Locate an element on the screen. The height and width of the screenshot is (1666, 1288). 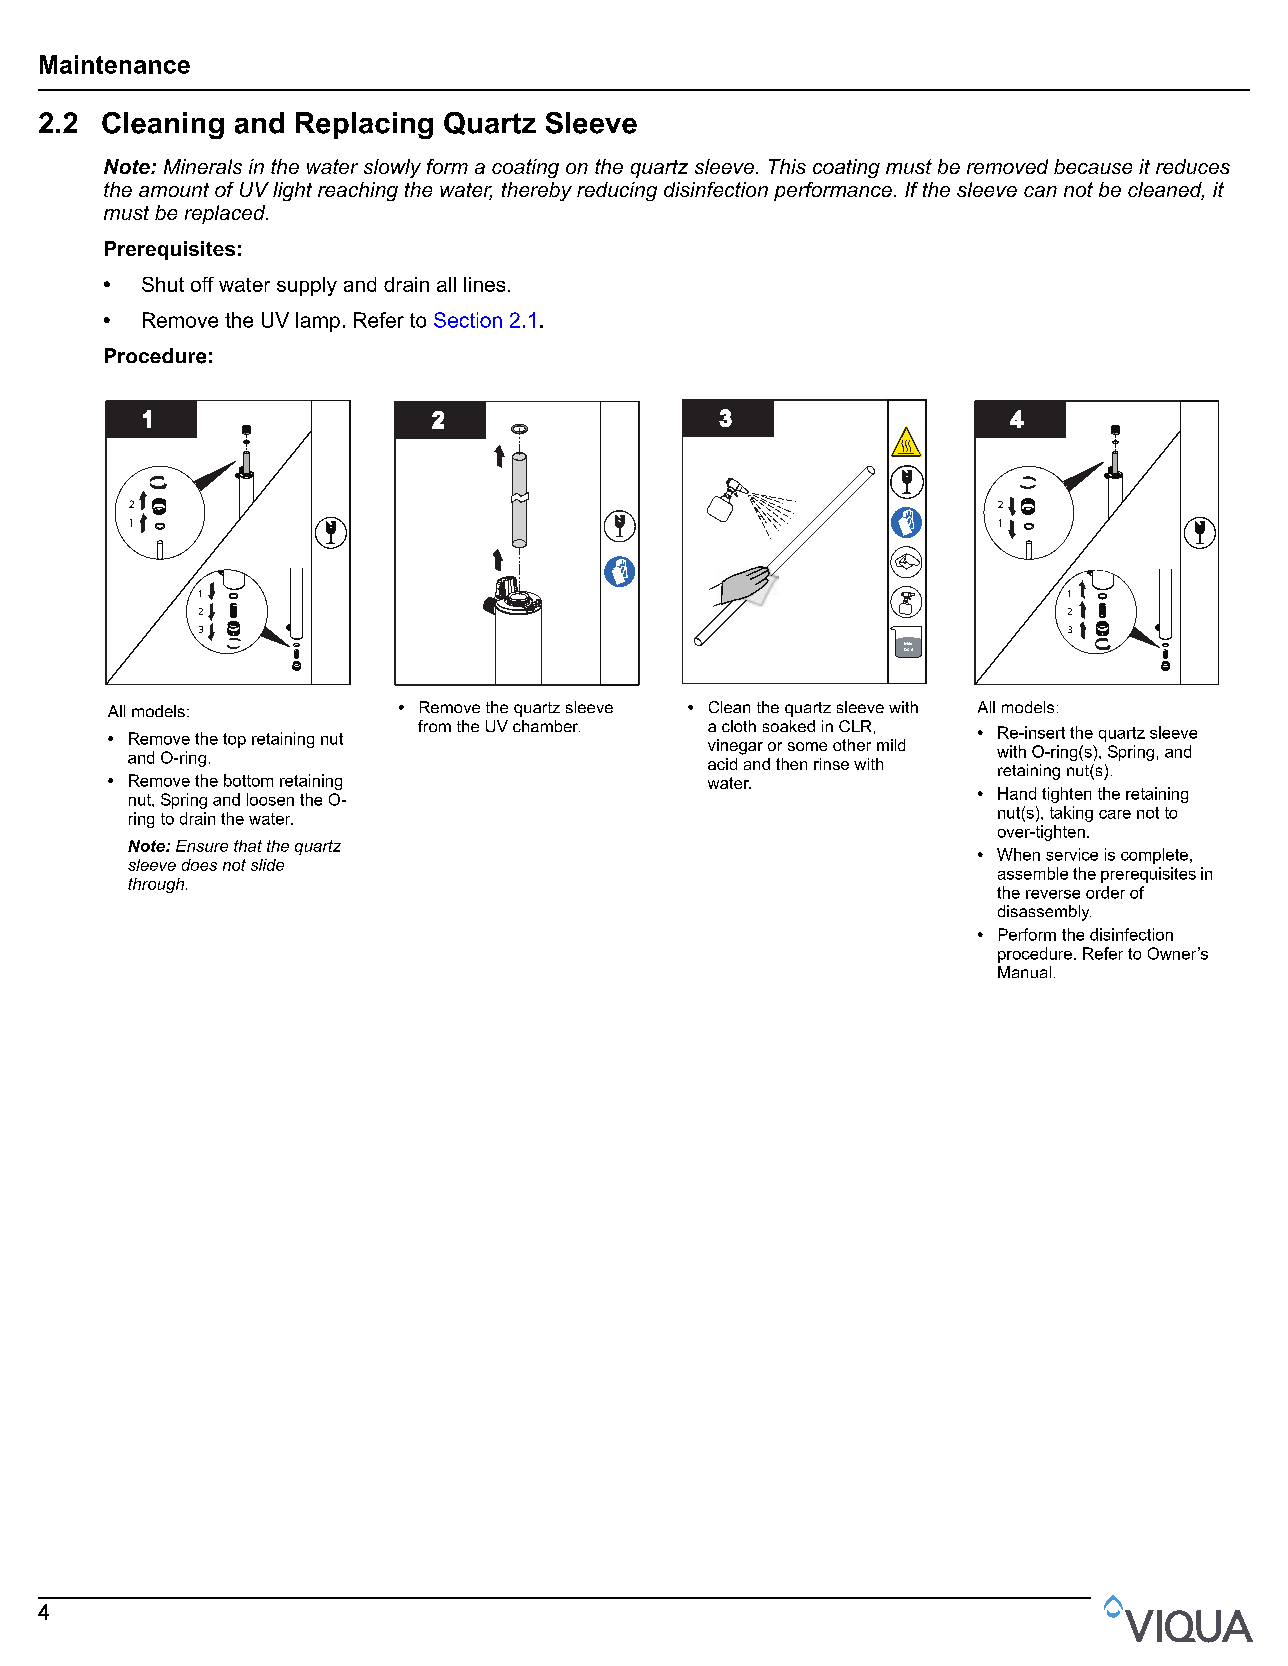
top is located at coordinates (234, 740).
